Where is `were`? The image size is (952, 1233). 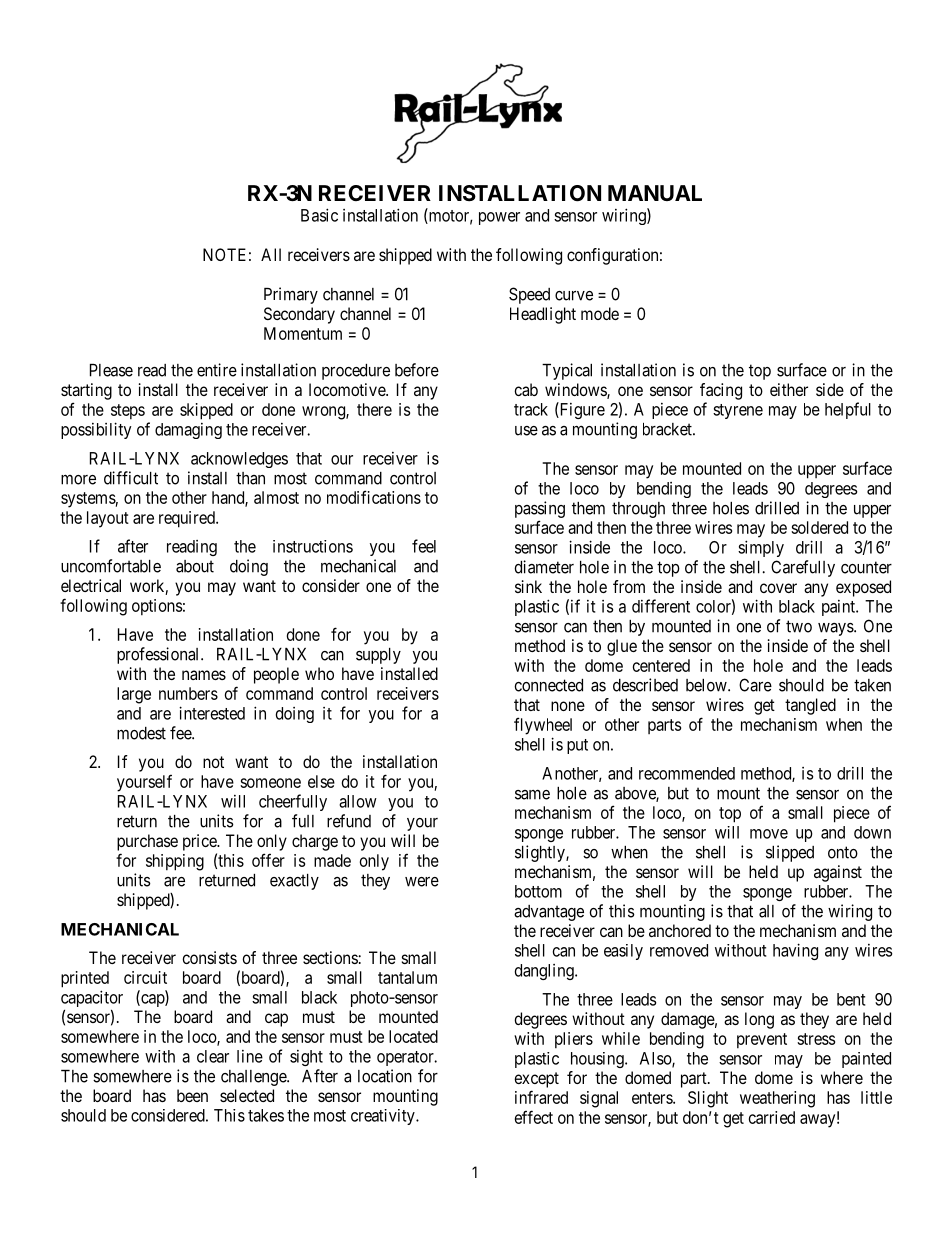
were is located at coordinates (422, 882).
